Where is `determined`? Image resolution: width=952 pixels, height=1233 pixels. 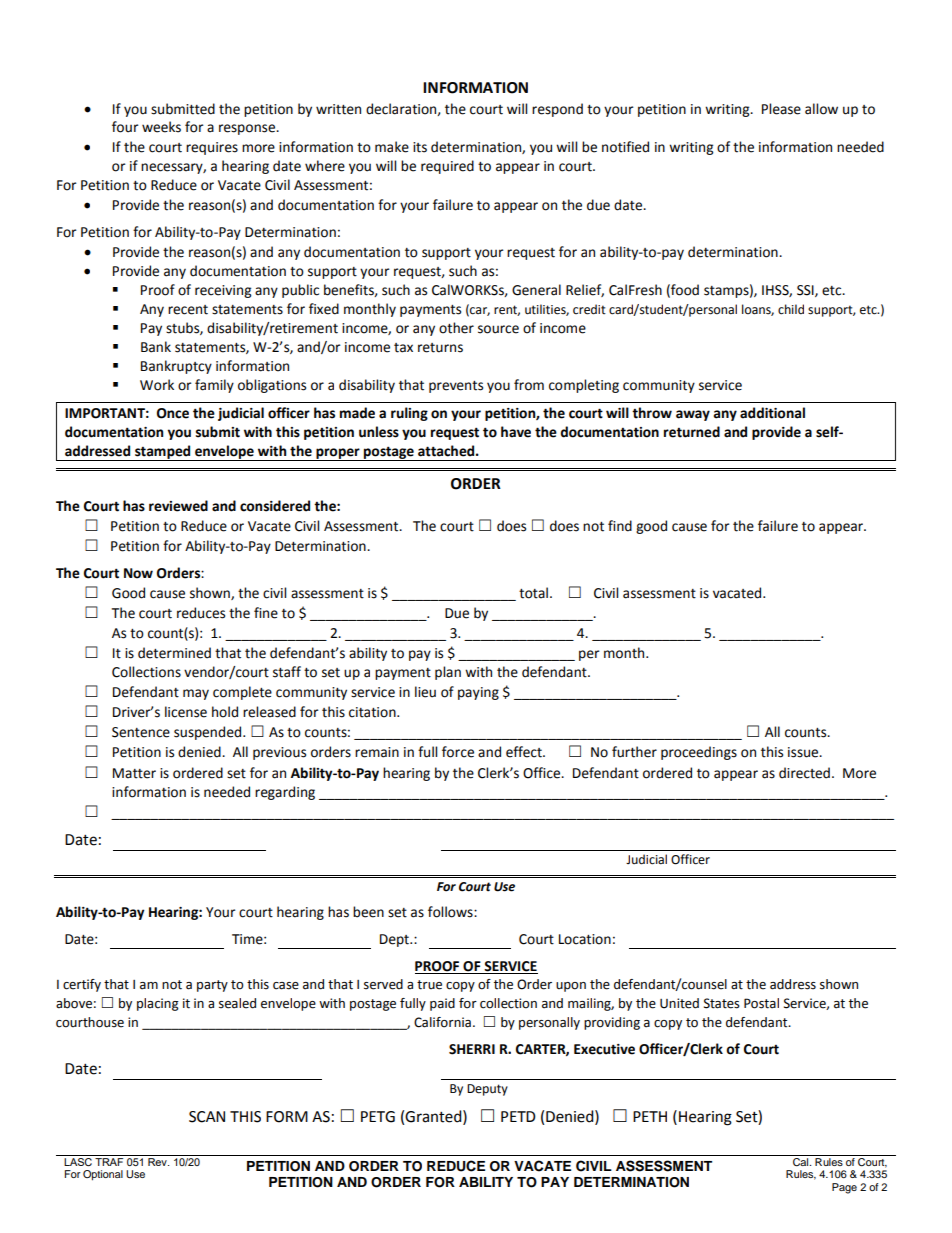
determined is located at coordinates (174, 653).
